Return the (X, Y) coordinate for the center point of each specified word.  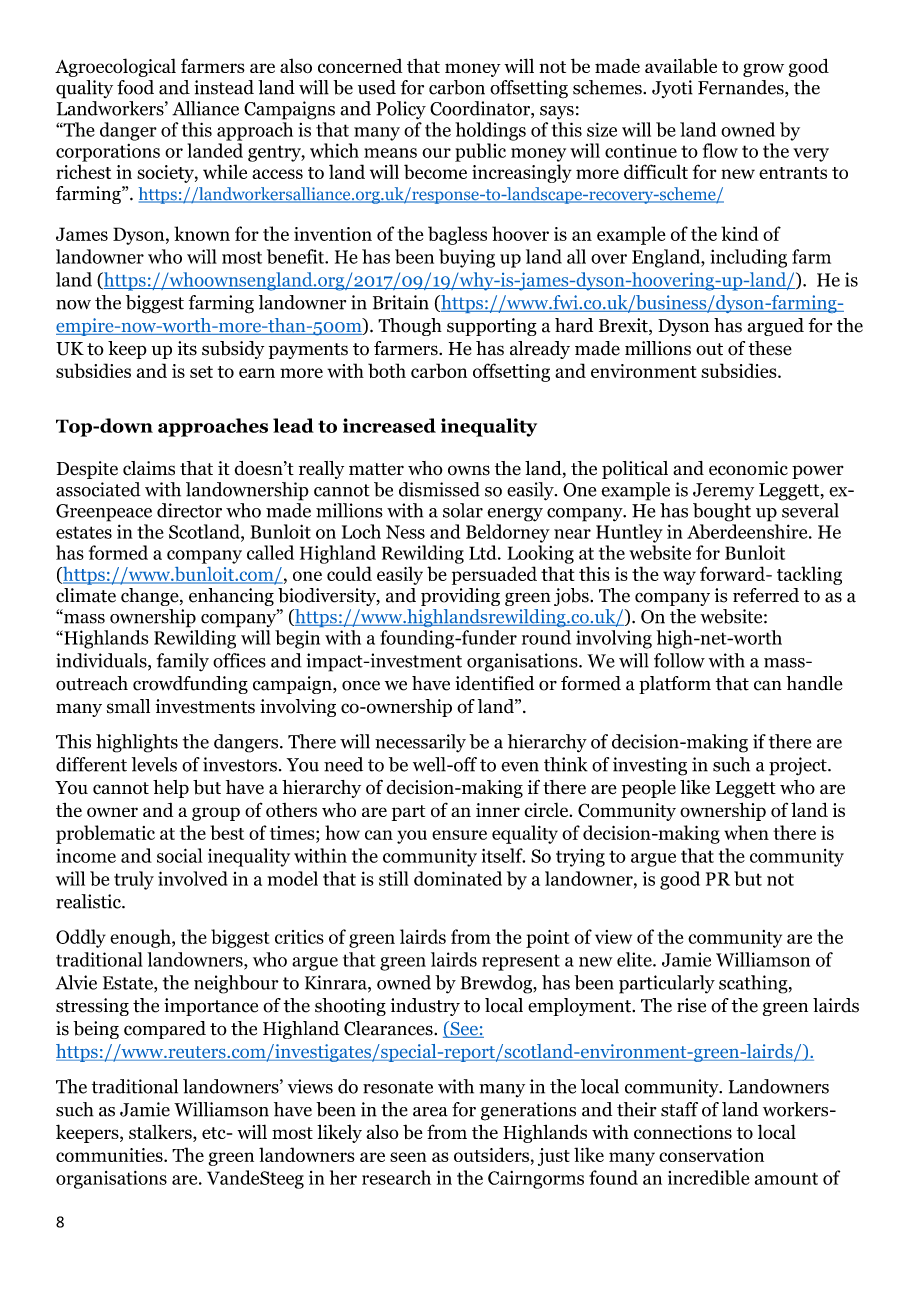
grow (763, 70)
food (135, 87)
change (151, 597)
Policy (401, 110)
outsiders (491, 1154)
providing (460, 597)
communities (110, 1155)
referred (766, 595)
